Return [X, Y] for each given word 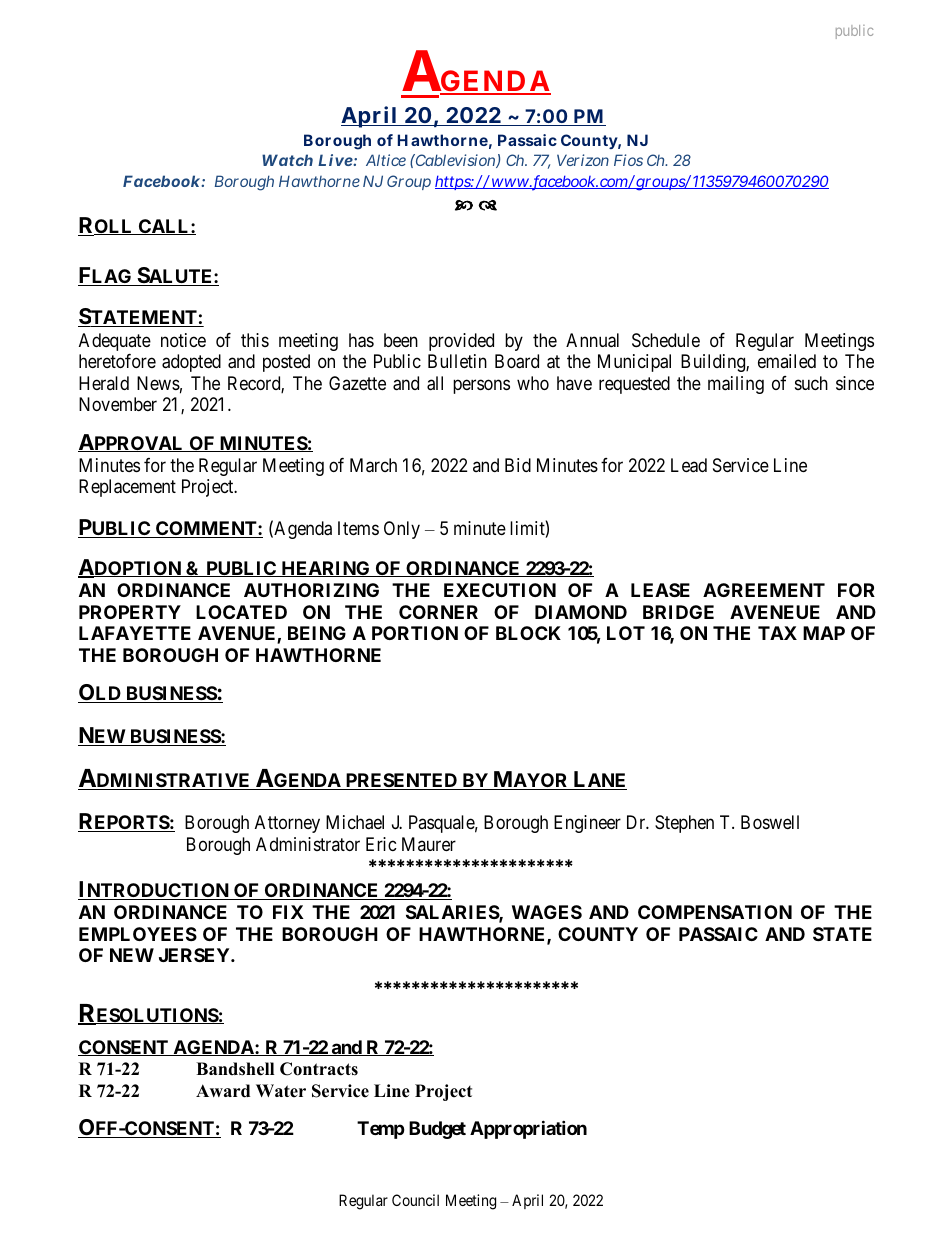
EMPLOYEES [138, 934]
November [118, 404]
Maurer [429, 844]
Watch [287, 160]
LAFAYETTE [135, 633]
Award [223, 1091]
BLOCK [528, 633]
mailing [736, 385]
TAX [777, 633]
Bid [518, 465]
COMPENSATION [715, 912]
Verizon [583, 160]
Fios [628, 160]
